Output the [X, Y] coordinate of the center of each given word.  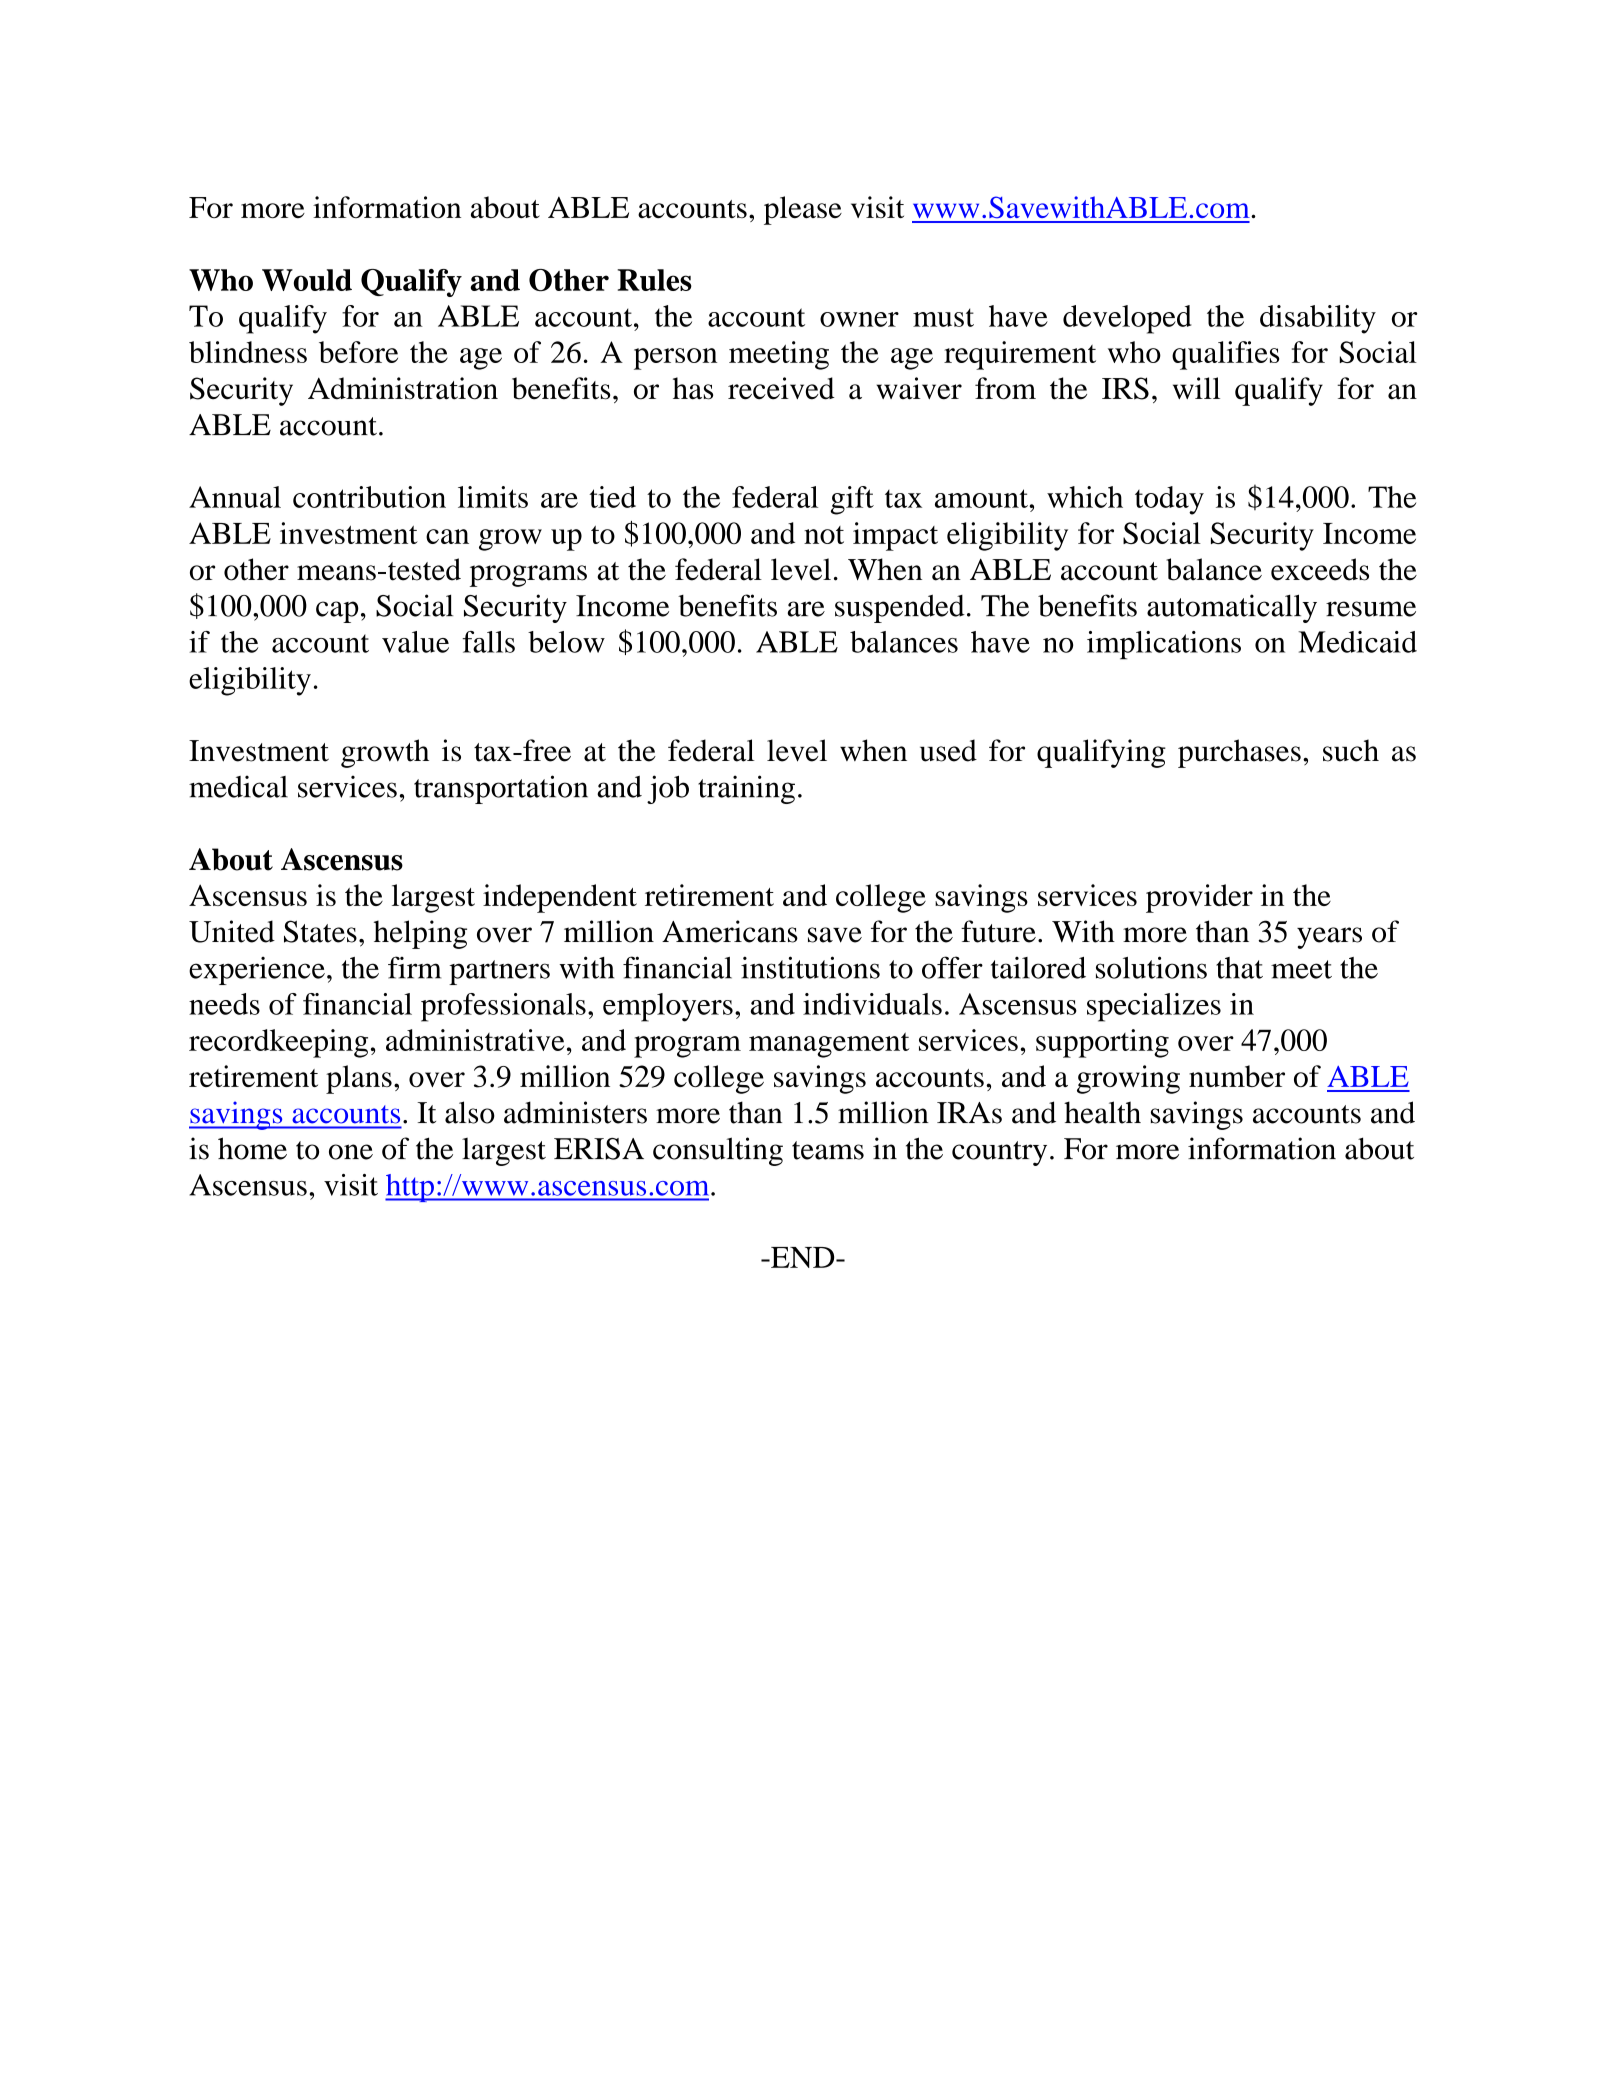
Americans [730, 931]
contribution [369, 497]
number [1237, 1076]
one [351, 1152]
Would [307, 280]
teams [828, 1150]
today [1169, 500]
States [320, 931]
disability [1318, 319]
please [803, 210]
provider [1199, 898]
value [415, 642]
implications [1164, 645]
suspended [900, 608]
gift [852, 500]
